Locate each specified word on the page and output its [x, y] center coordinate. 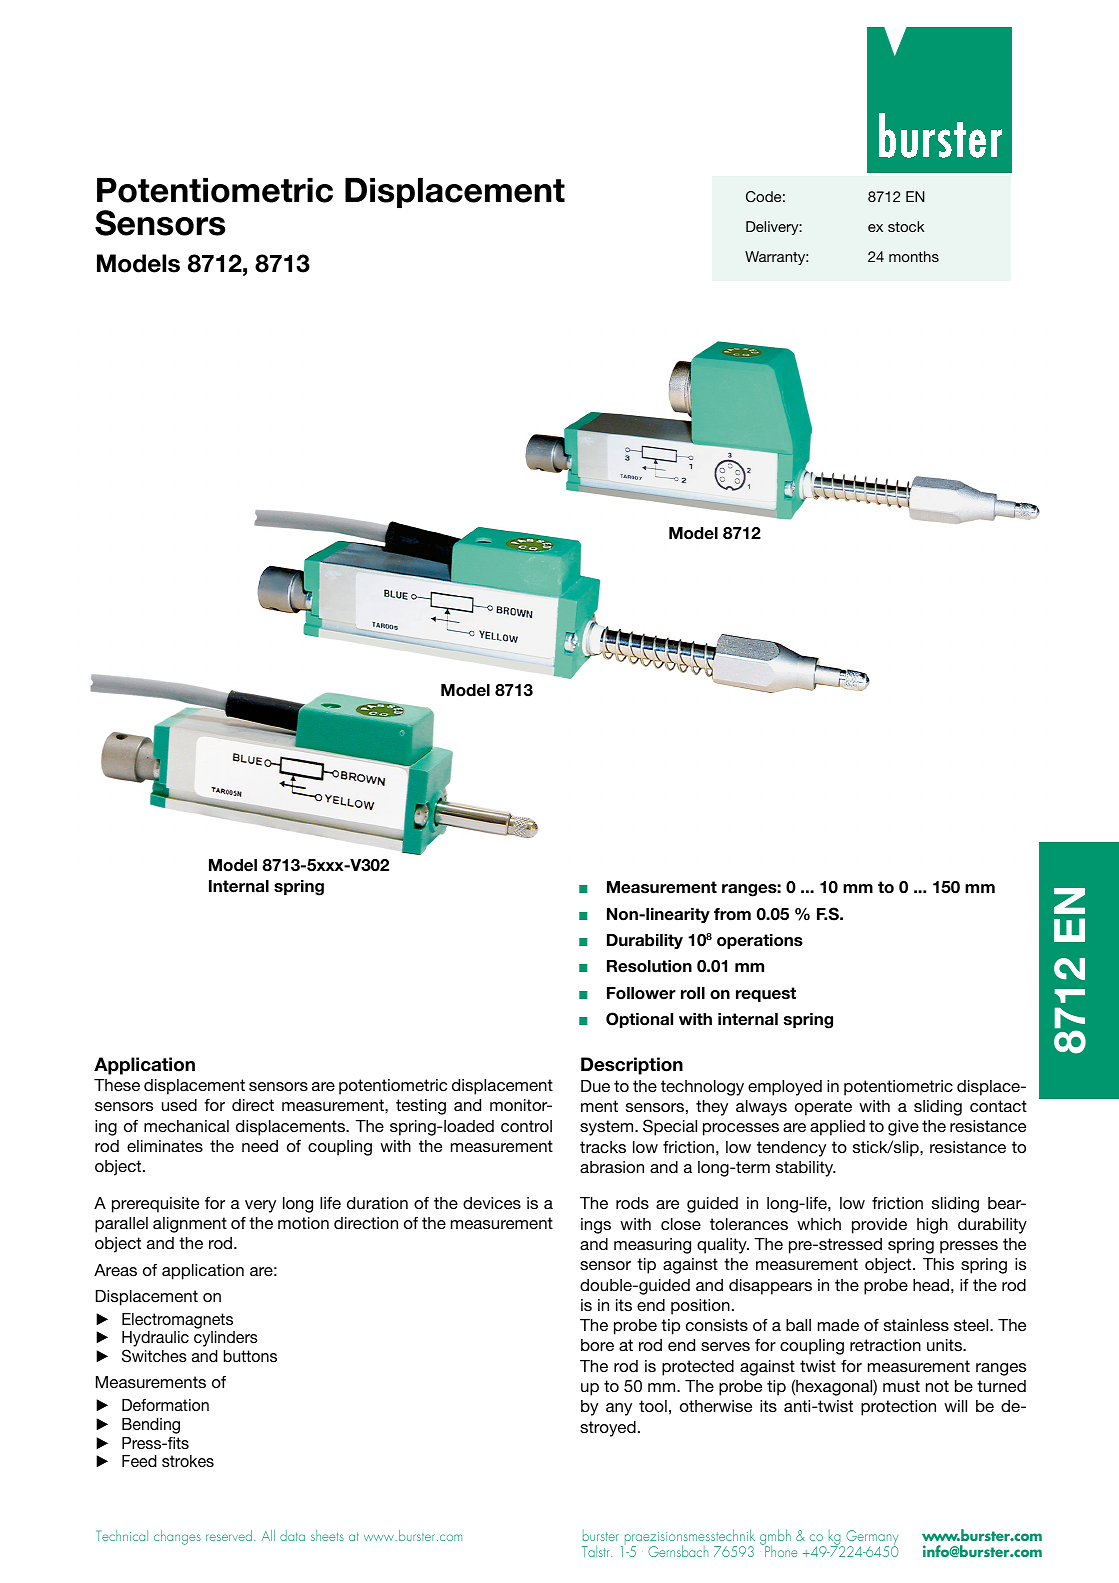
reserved [229, 1535]
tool [653, 1406]
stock [906, 226]
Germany [871, 1539]
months [914, 256]
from [732, 914]
